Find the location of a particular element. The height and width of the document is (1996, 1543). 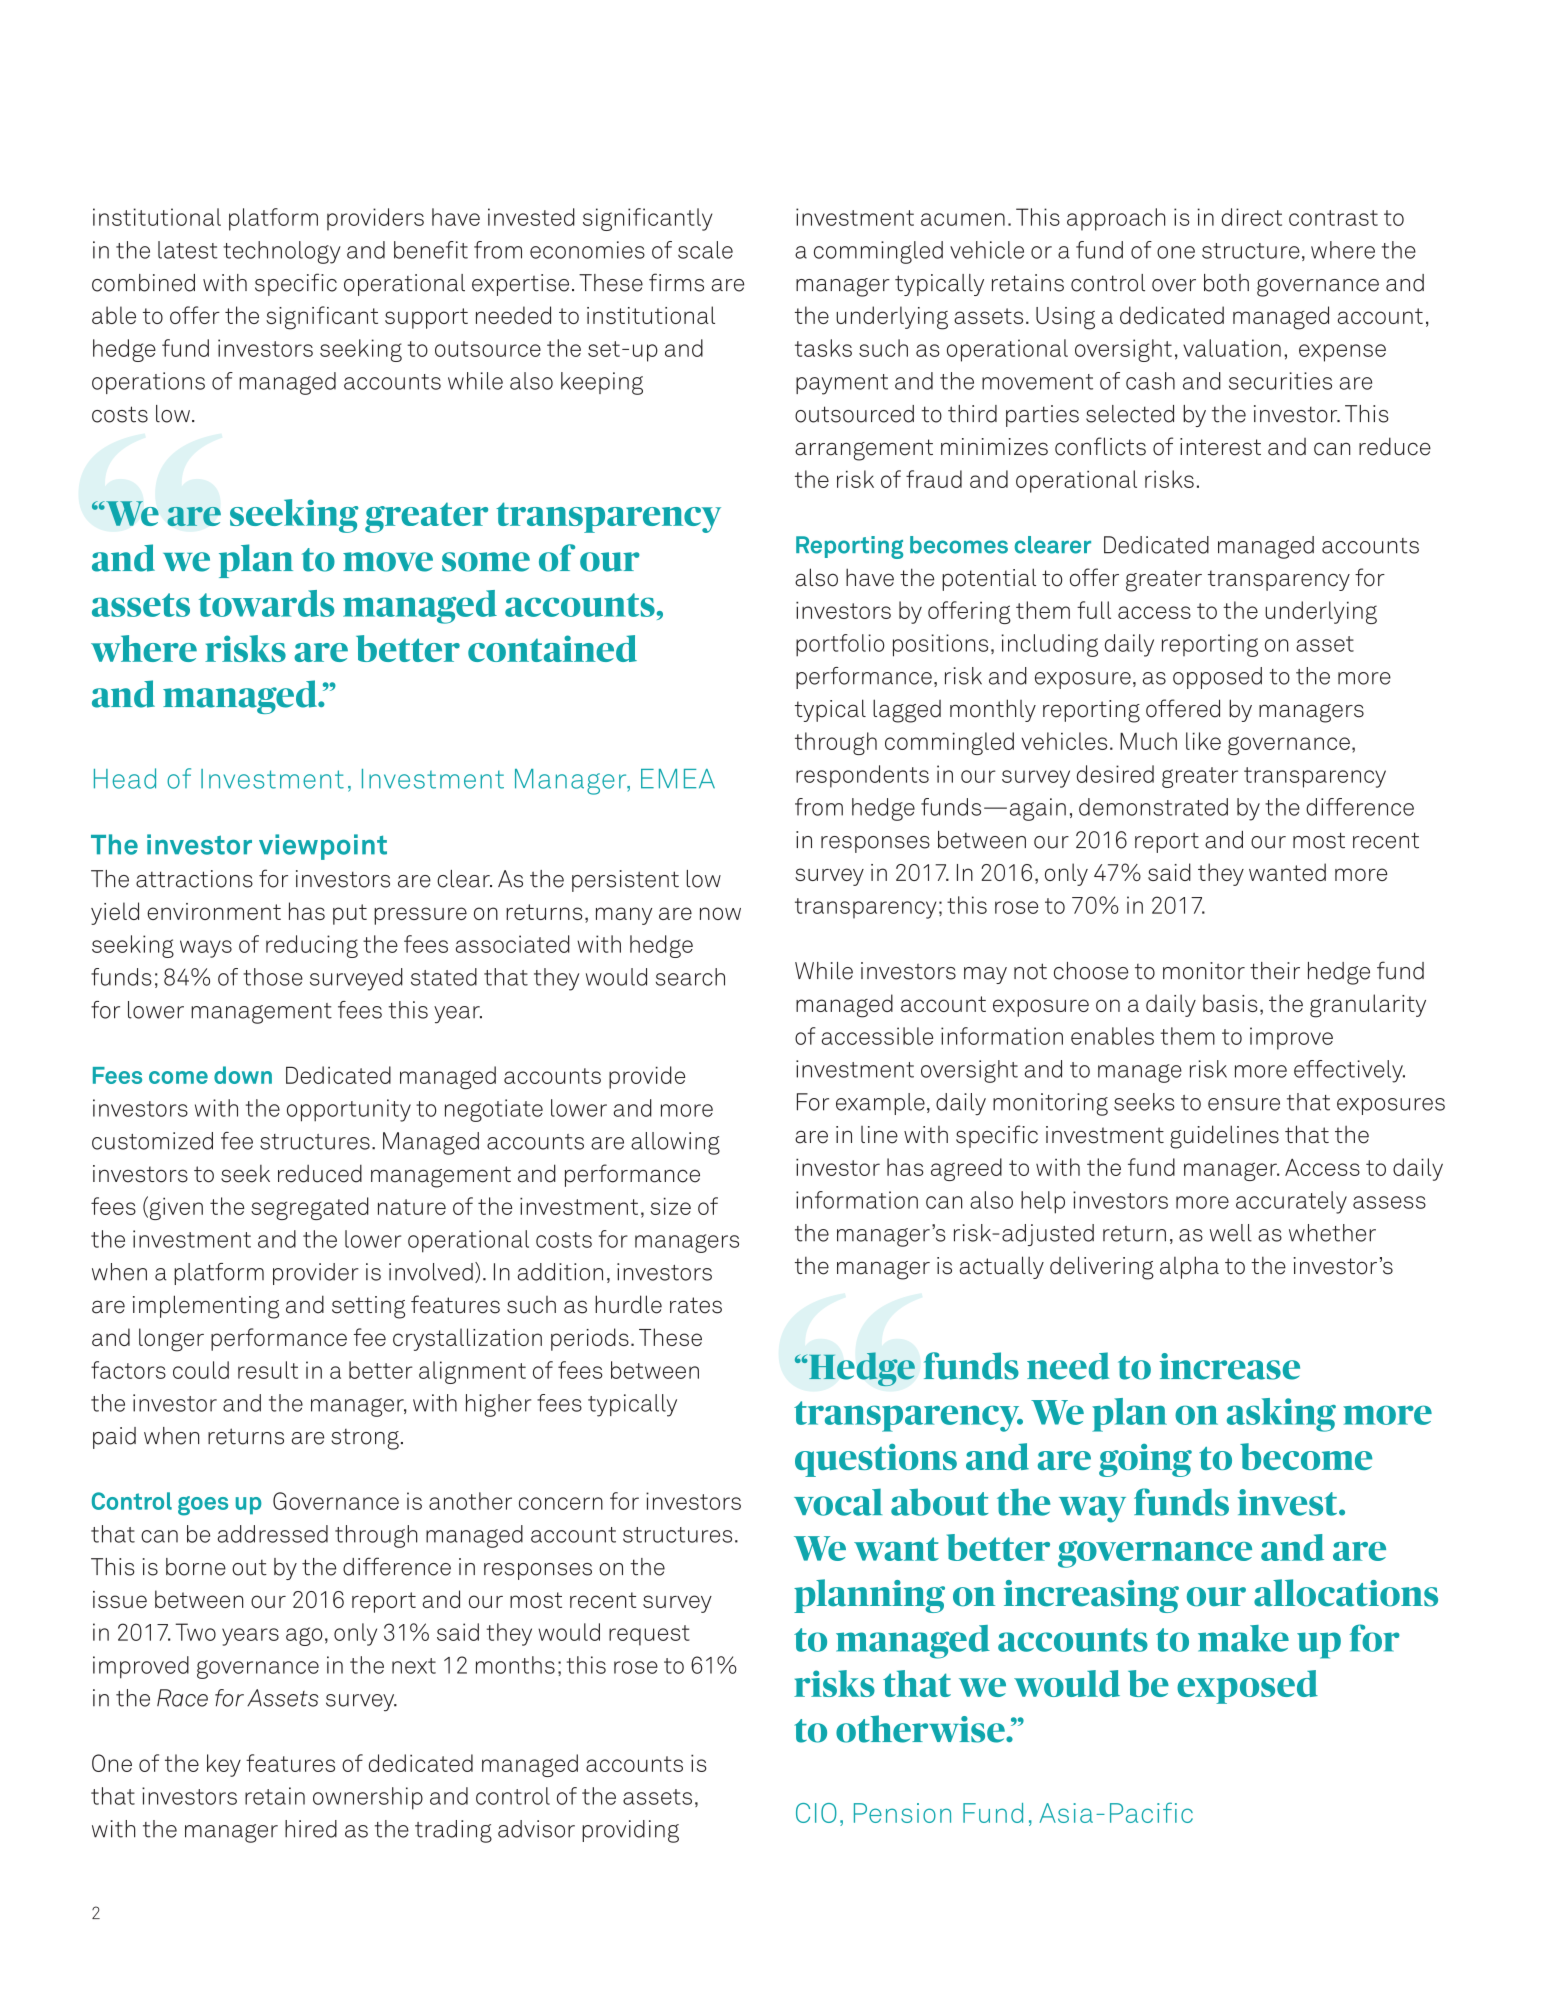

key is located at coordinates (224, 1765).
